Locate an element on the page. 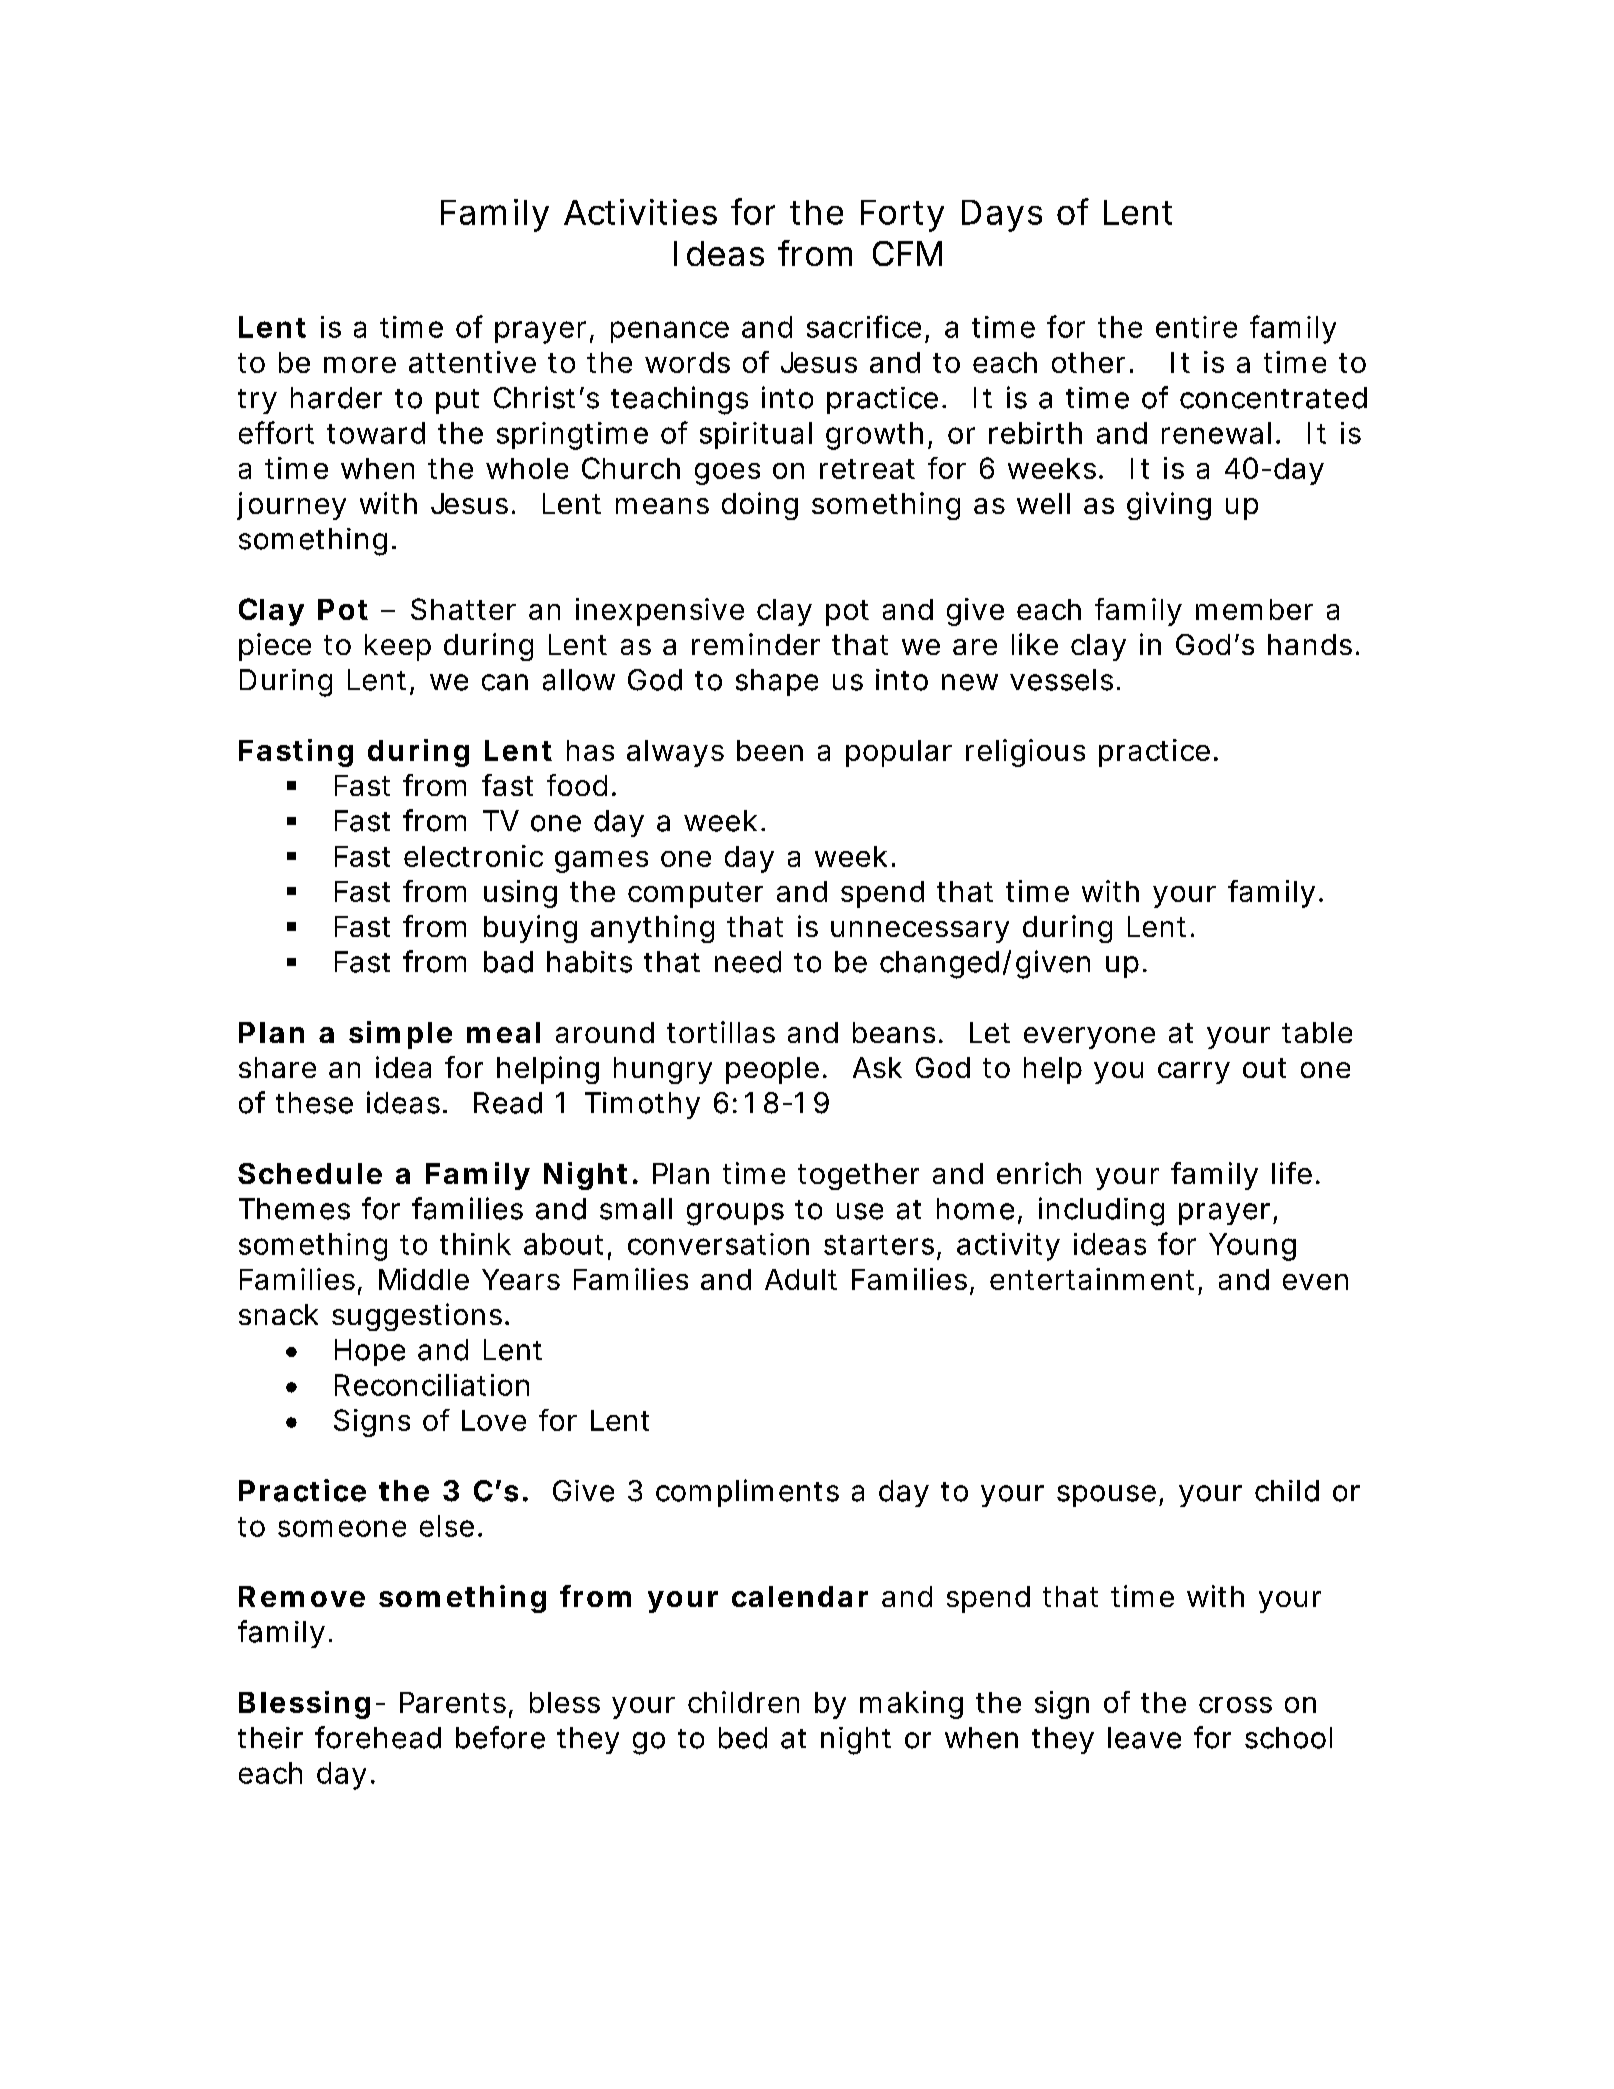 Image resolution: width=1614 pixels, height=2089 pixels. entertainment is located at coordinates (1092, 1279).
